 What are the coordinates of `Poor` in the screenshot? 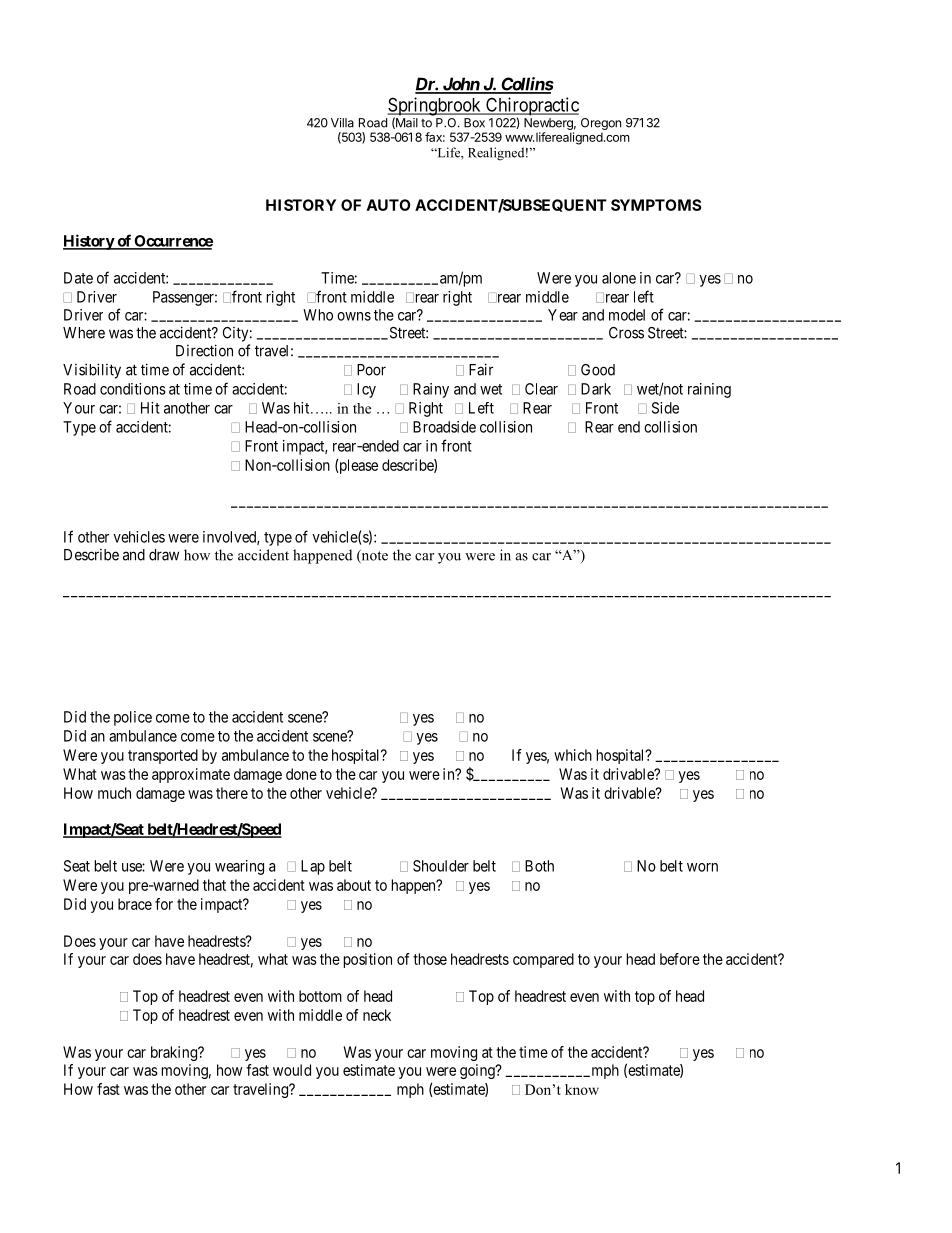 It's located at (371, 370).
